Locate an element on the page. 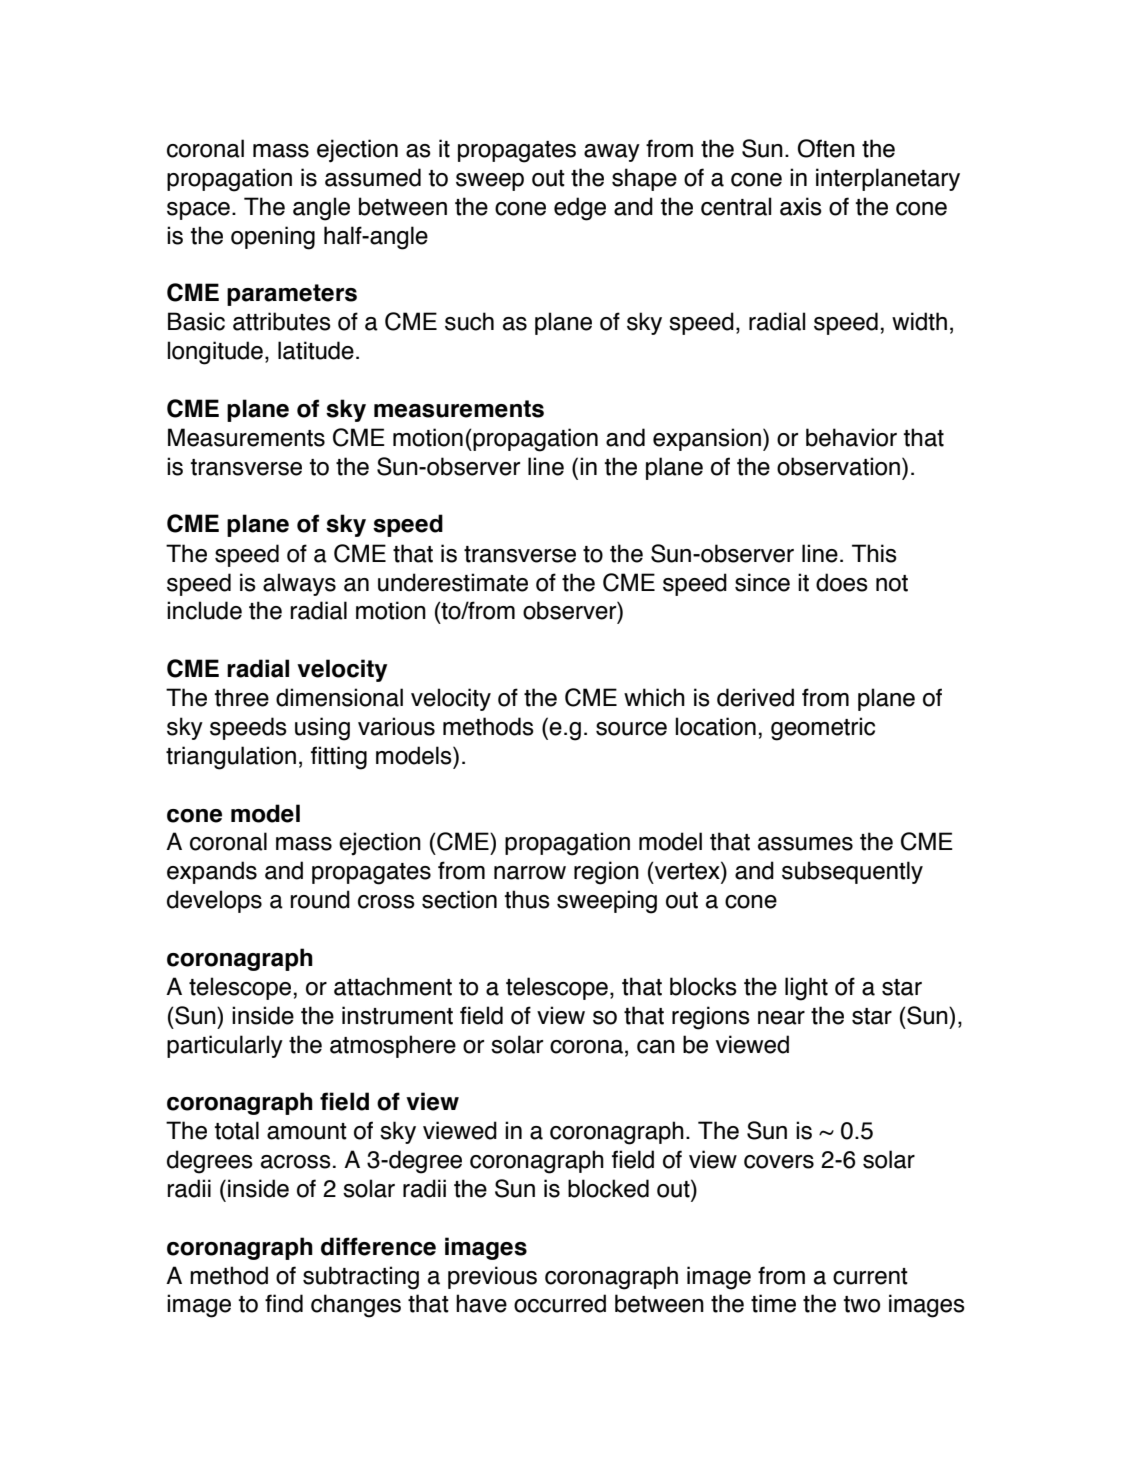  find is located at coordinates (284, 1303).
